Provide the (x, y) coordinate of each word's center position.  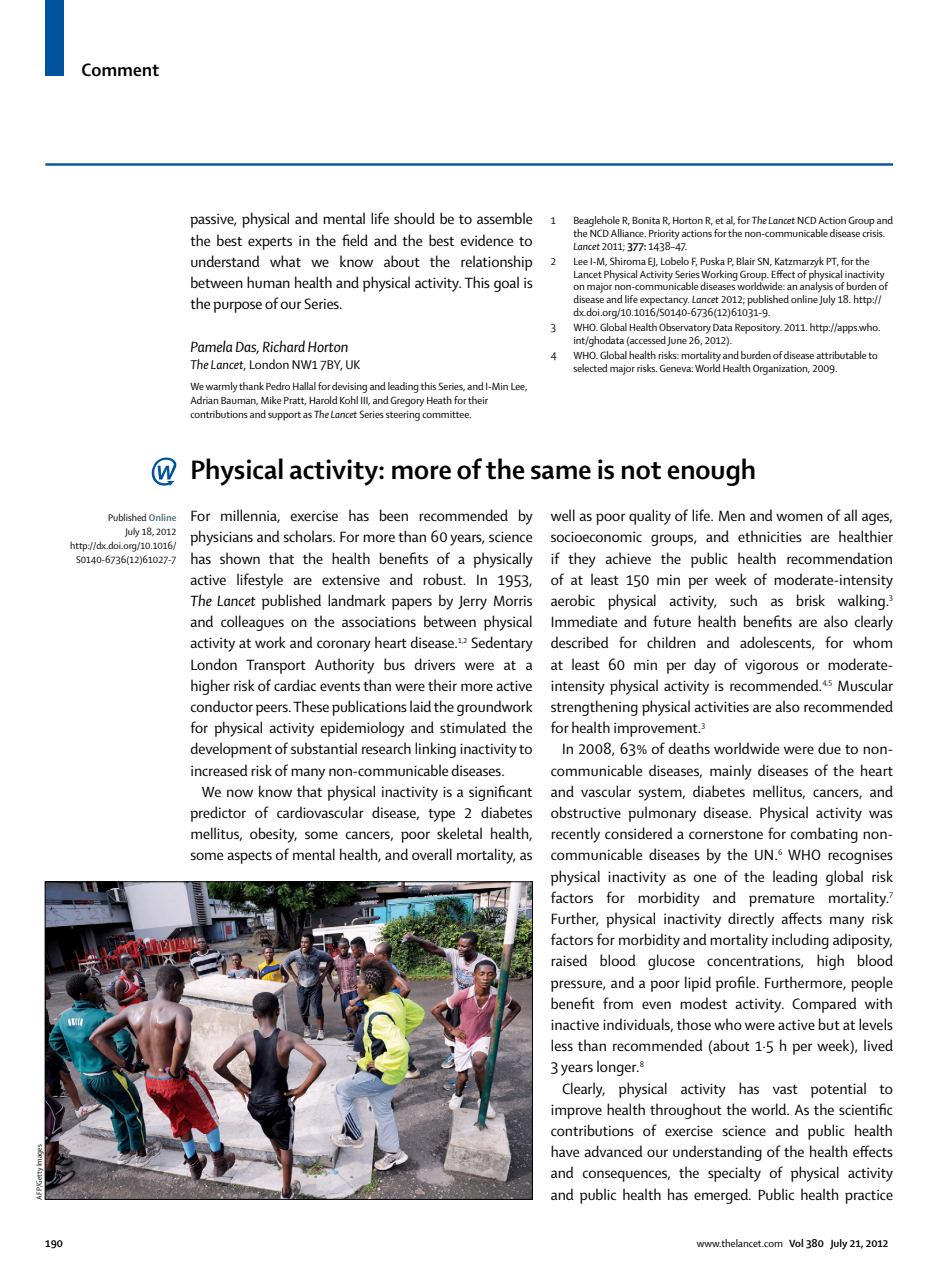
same (561, 472)
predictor (218, 814)
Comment (120, 70)
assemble (504, 218)
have (565, 1151)
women (799, 517)
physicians (221, 538)
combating (824, 835)
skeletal (459, 833)
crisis (873, 233)
